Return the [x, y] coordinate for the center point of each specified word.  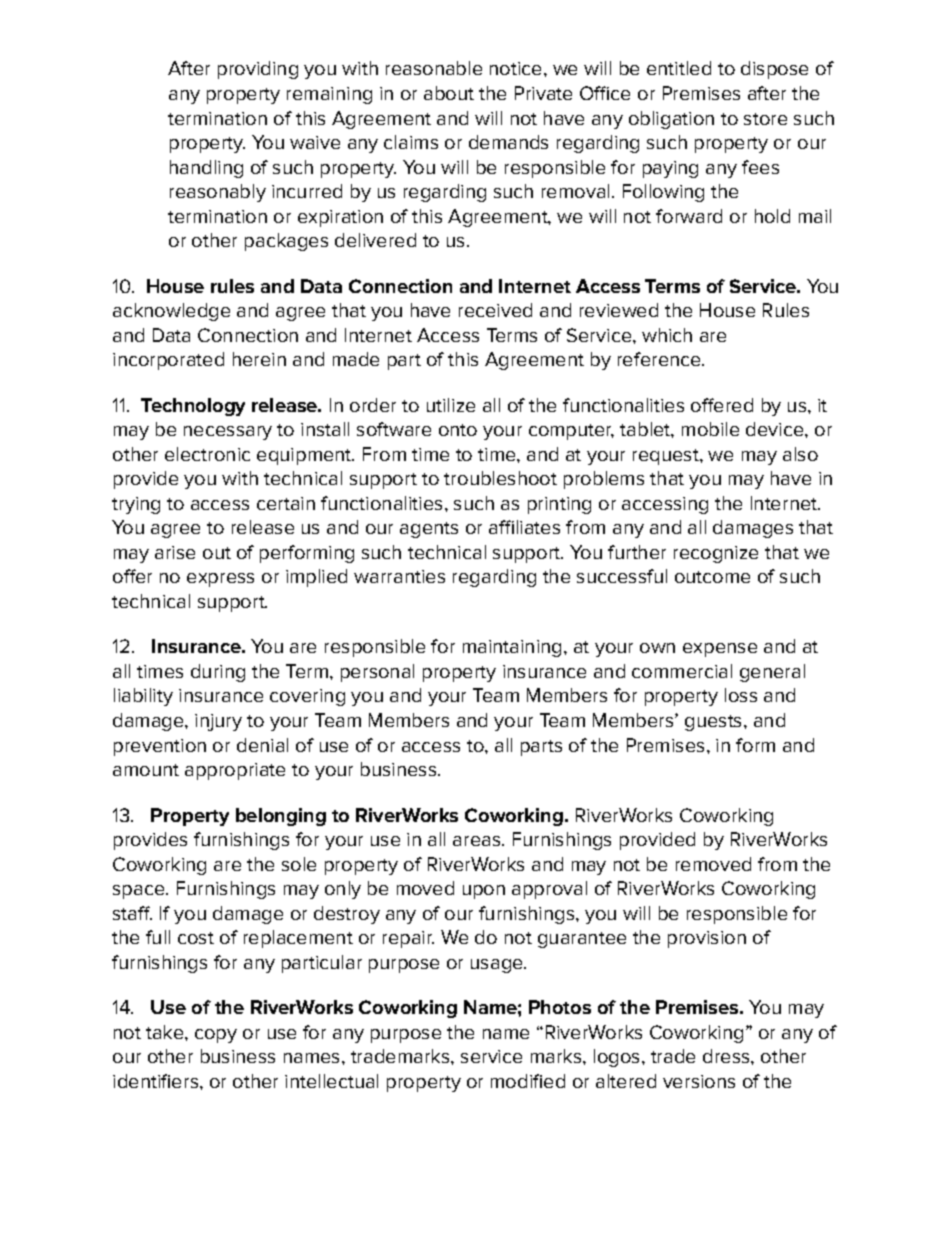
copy [216, 1036]
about [449, 93]
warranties [399, 576]
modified [528, 1081]
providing [258, 70]
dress [727, 1056]
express [220, 580]
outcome [712, 577]
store [765, 119]
